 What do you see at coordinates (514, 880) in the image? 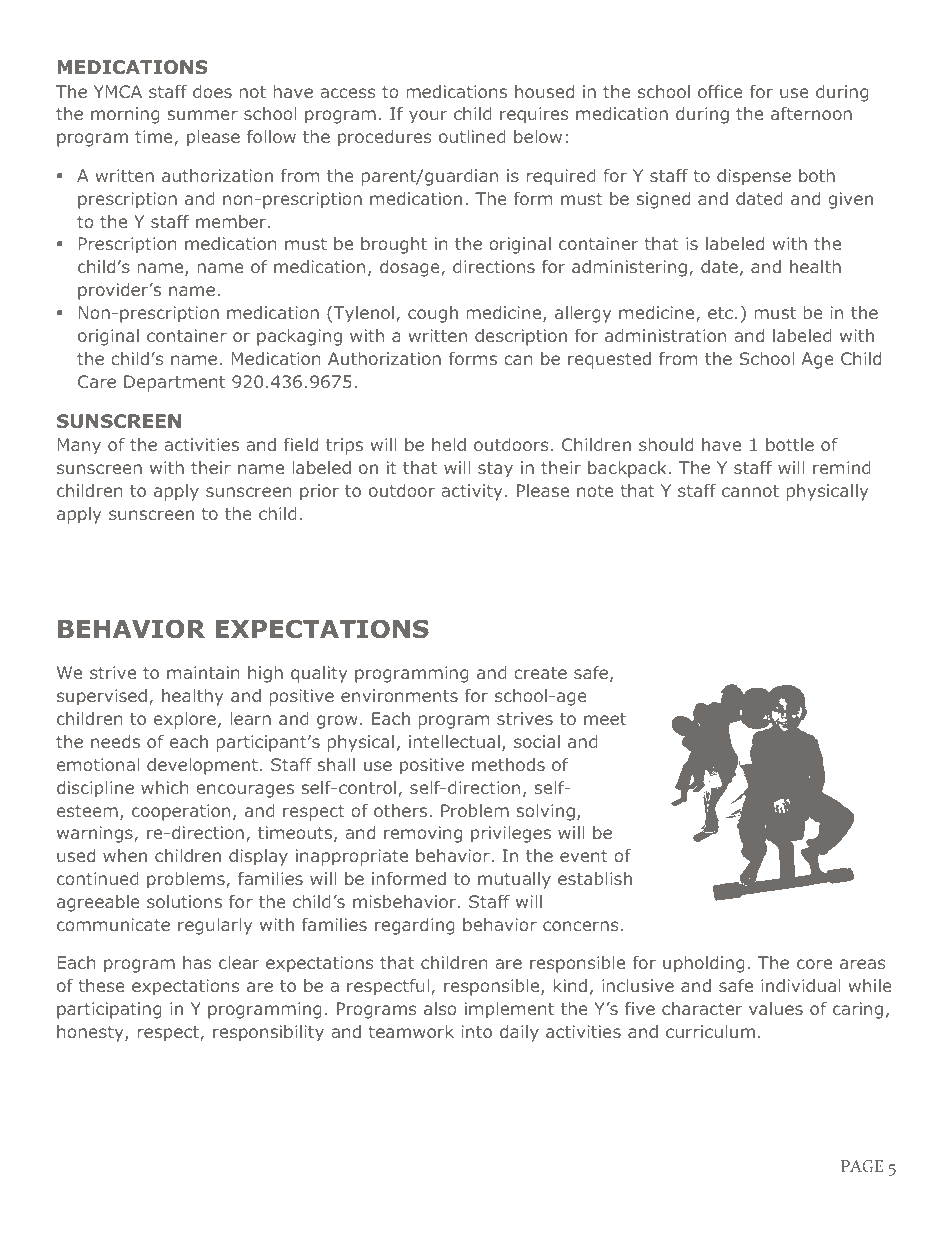
I see `mutually` at bounding box center [514, 880].
